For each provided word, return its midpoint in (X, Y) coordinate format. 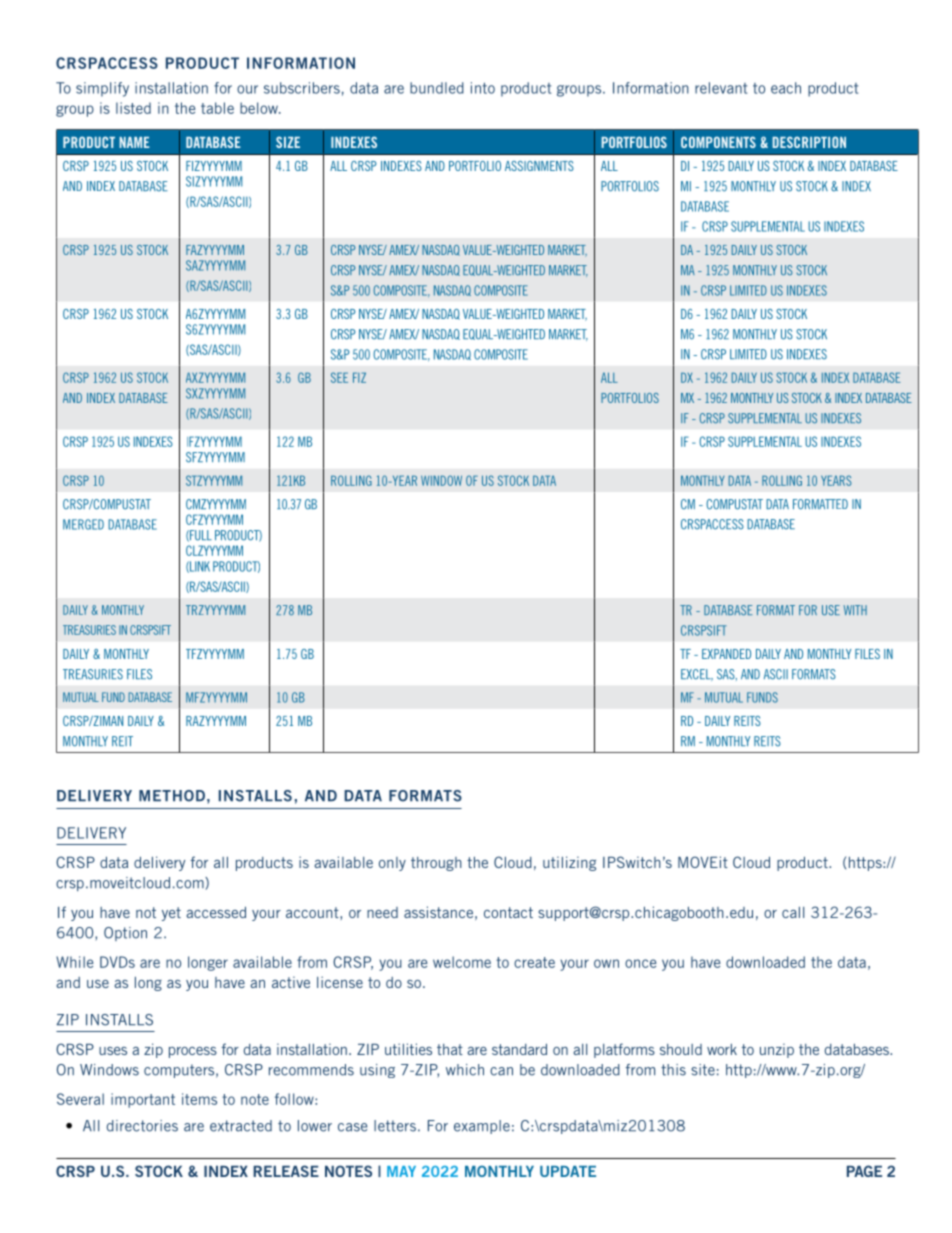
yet (171, 914)
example (482, 1127)
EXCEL (697, 675)
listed (133, 108)
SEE (339, 377)
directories (142, 1126)
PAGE (864, 1171)
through (436, 864)
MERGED (83, 524)
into (483, 88)
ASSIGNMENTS (539, 166)
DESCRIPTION (809, 142)
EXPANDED (726, 654)
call (793, 912)
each (786, 88)
